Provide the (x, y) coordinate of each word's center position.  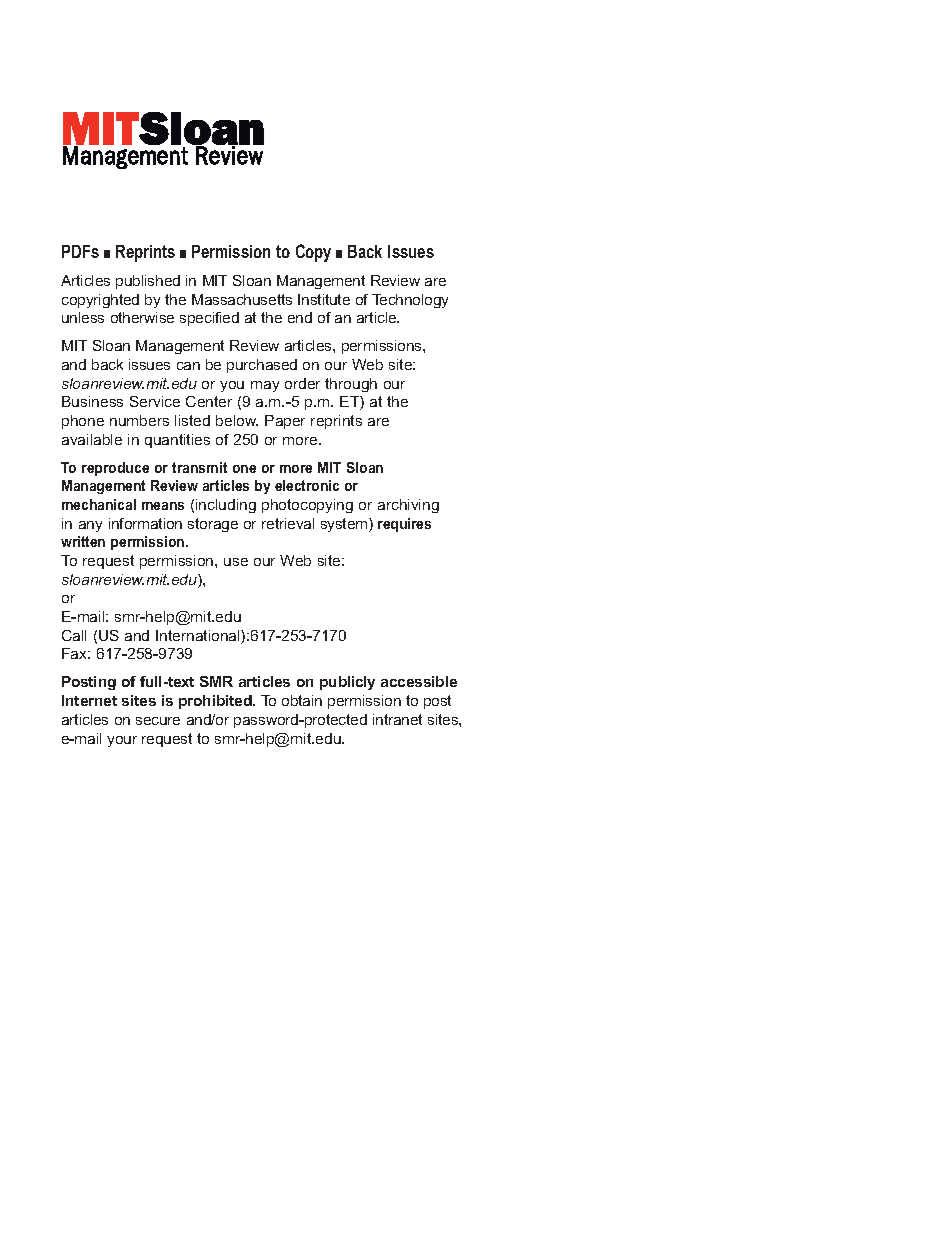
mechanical (99, 504)
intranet (397, 719)
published (148, 282)
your (122, 741)
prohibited (216, 702)
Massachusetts (242, 299)
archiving (408, 506)
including (226, 506)
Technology (410, 301)
